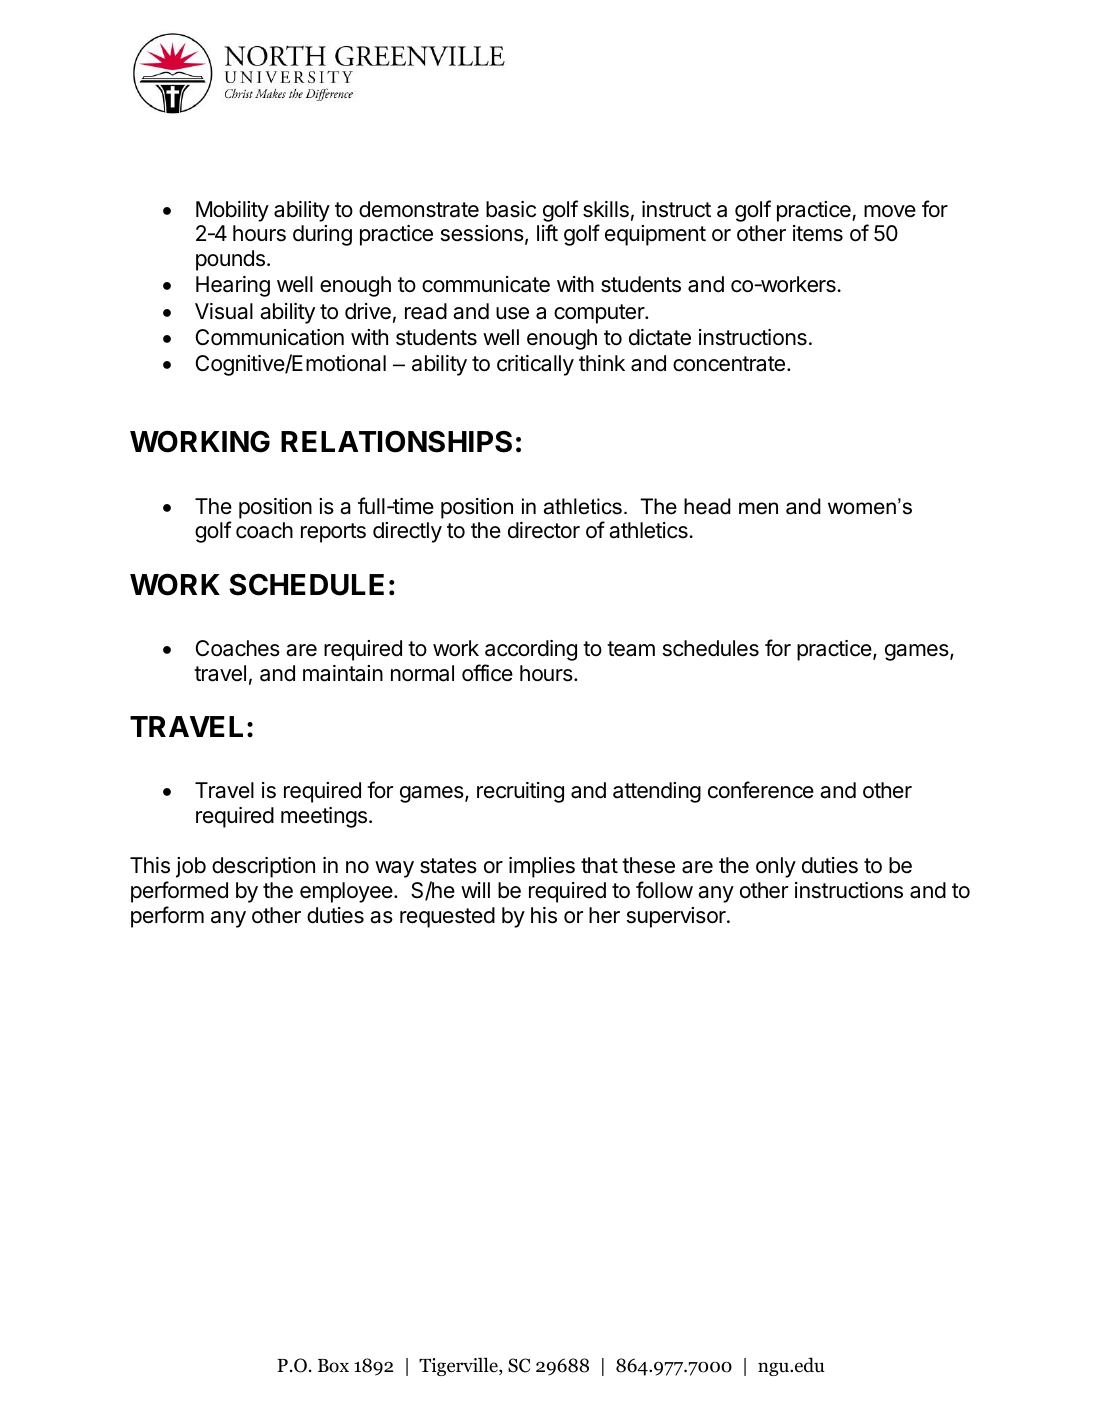 This screenshot has height=1426, width=1102. Describe the element at coordinates (333, 533) in the screenshot. I see `reports` at that location.
